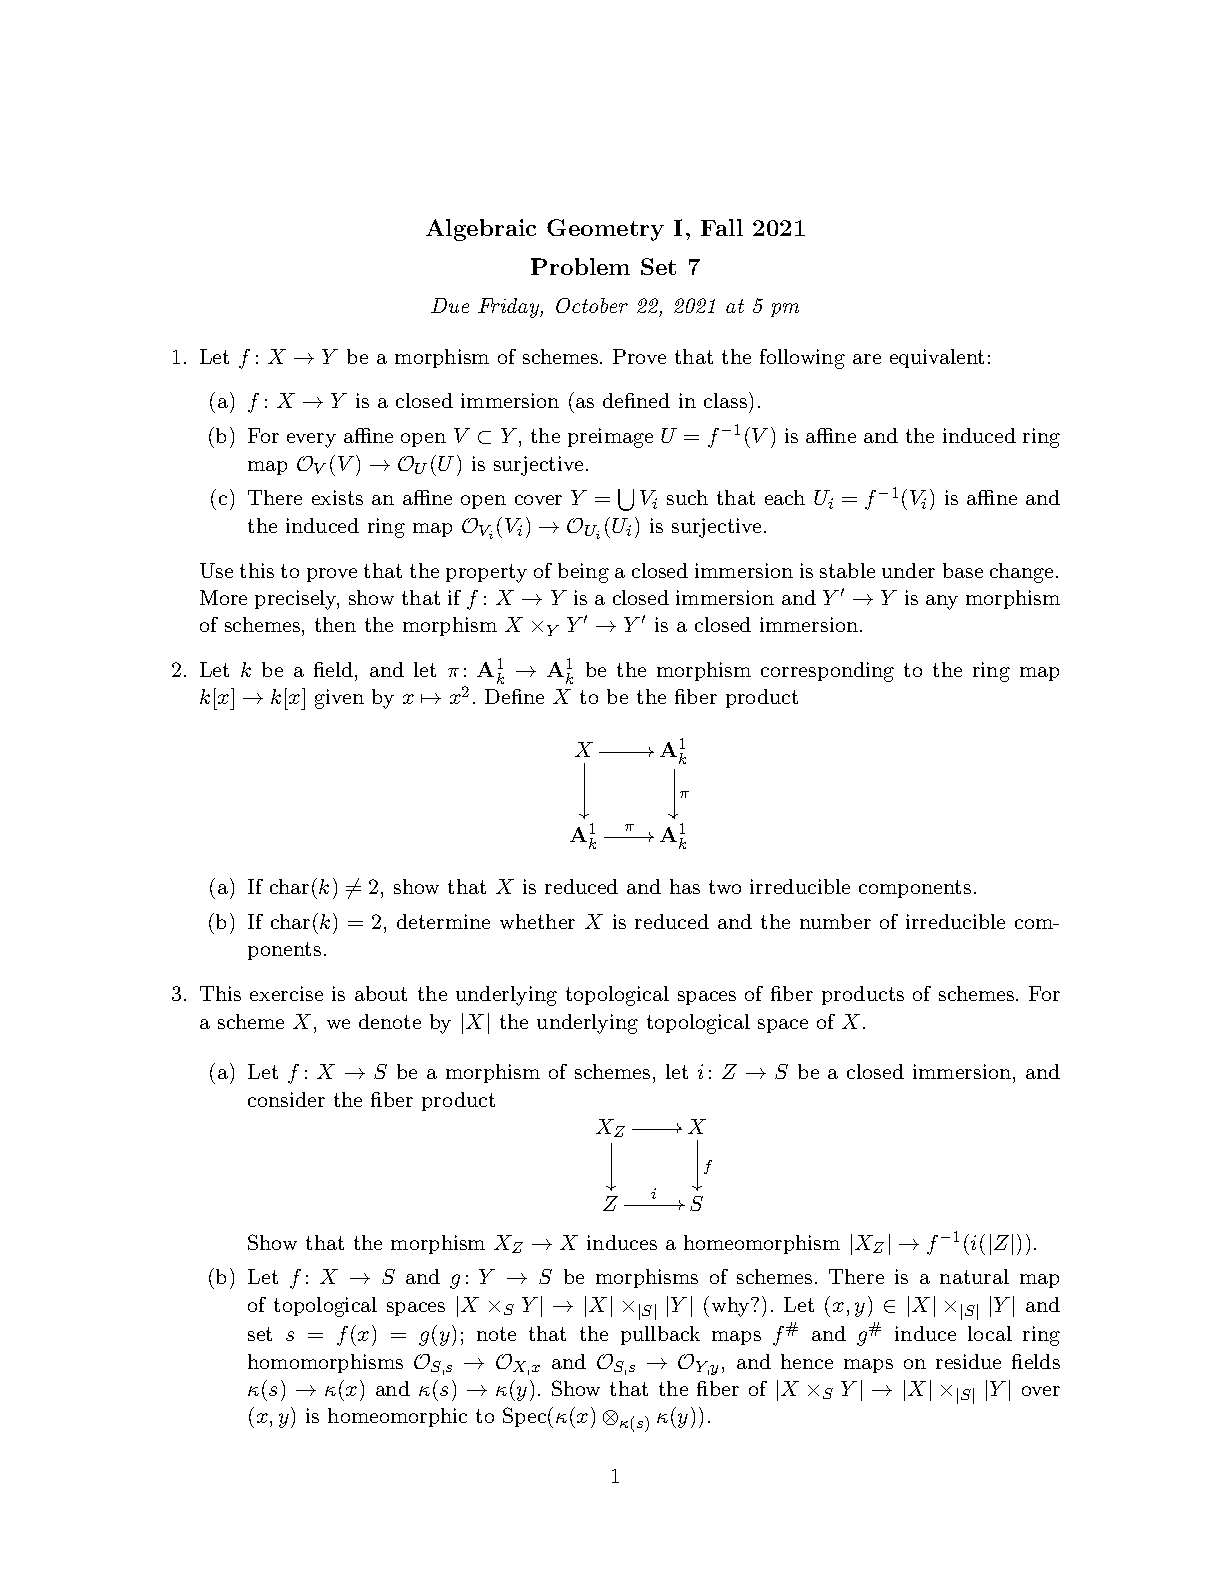 The width and height of the page is (1232, 1595). What do you see at coordinates (937, 358) in the page?
I see `equivalent` at bounding box center [937, 358].
